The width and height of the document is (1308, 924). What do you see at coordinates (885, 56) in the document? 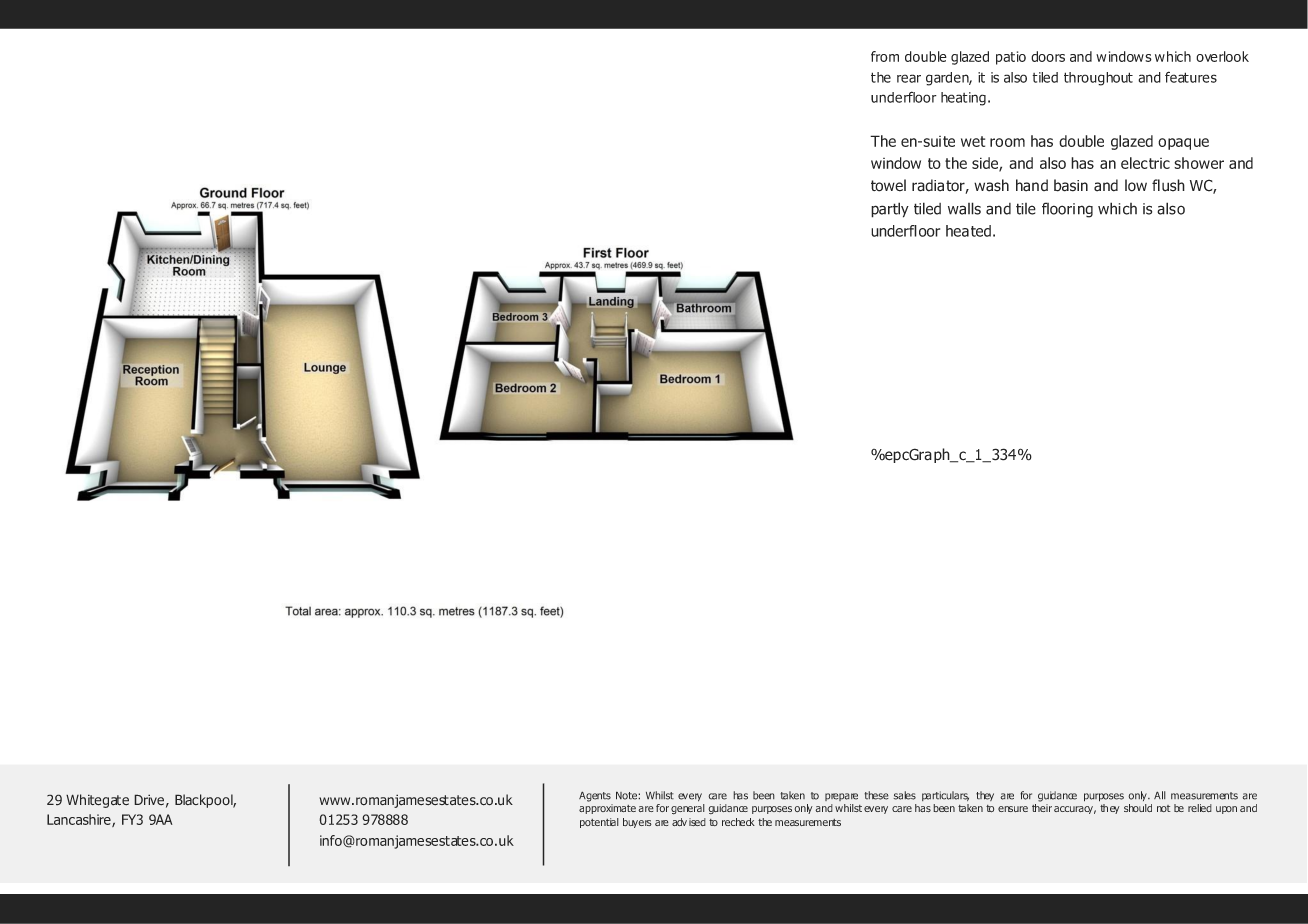
I see `from` at bounding box center [885, 56].
